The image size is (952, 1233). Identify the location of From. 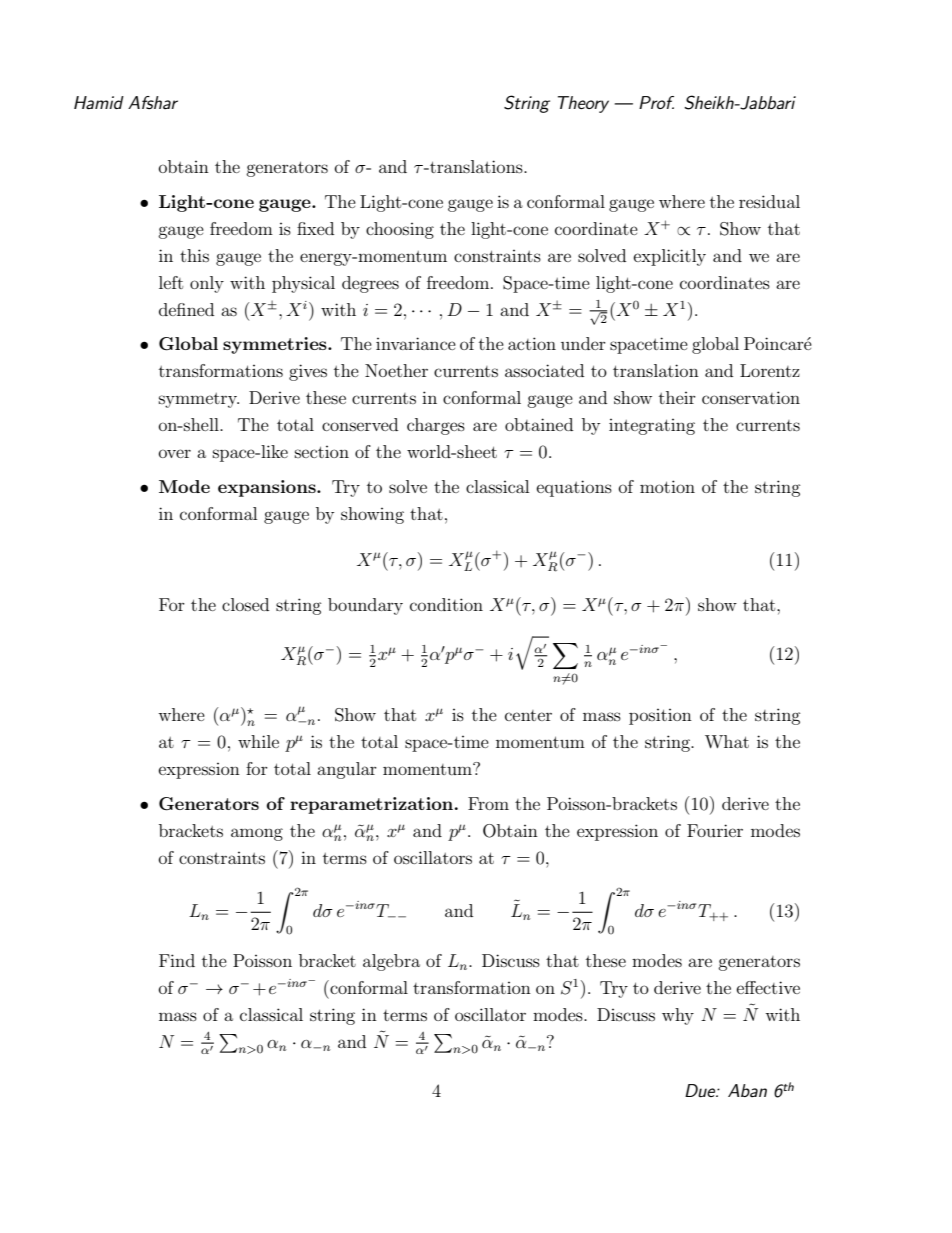
(488, 803).
